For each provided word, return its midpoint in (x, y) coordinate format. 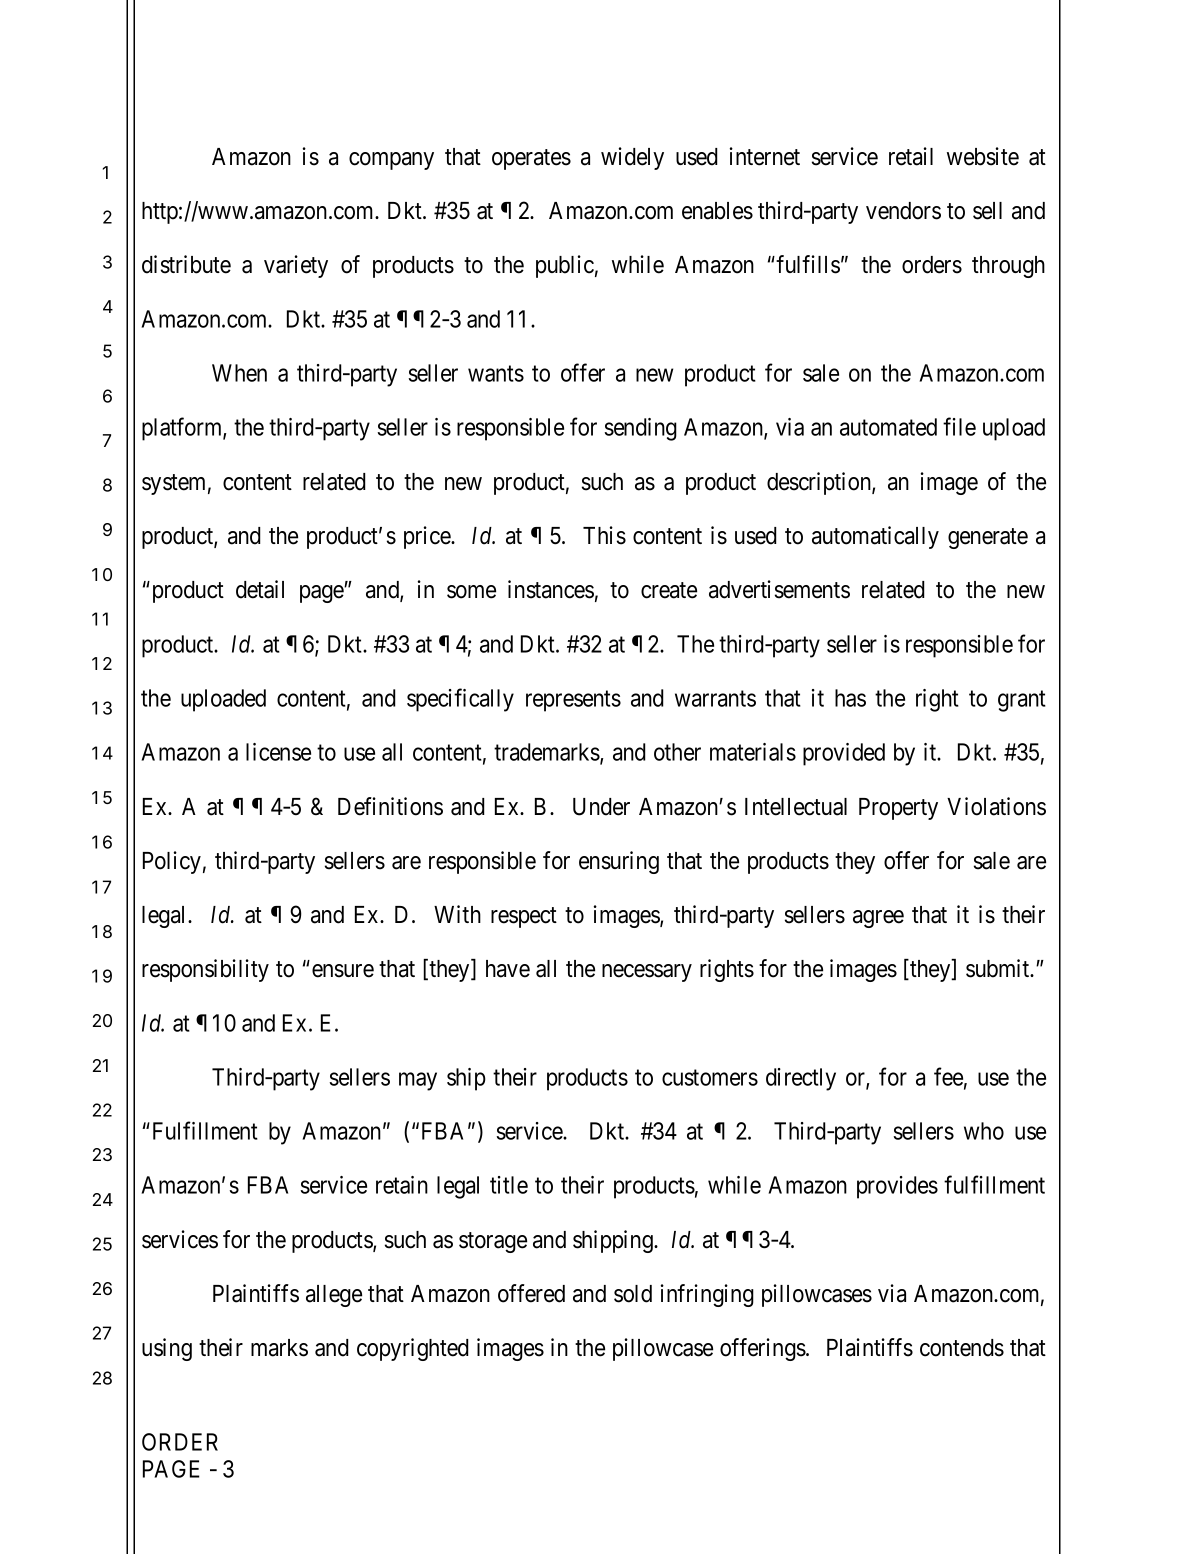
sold (633, 1294)
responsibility (205, 970)
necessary (647, 973)
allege (334, 1296)
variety (296, 266)
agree (878, 919)
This (604, 535)
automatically (875, 537)
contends (962, 1348)
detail (260, 589)
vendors (903, 211)
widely (632, 158)
